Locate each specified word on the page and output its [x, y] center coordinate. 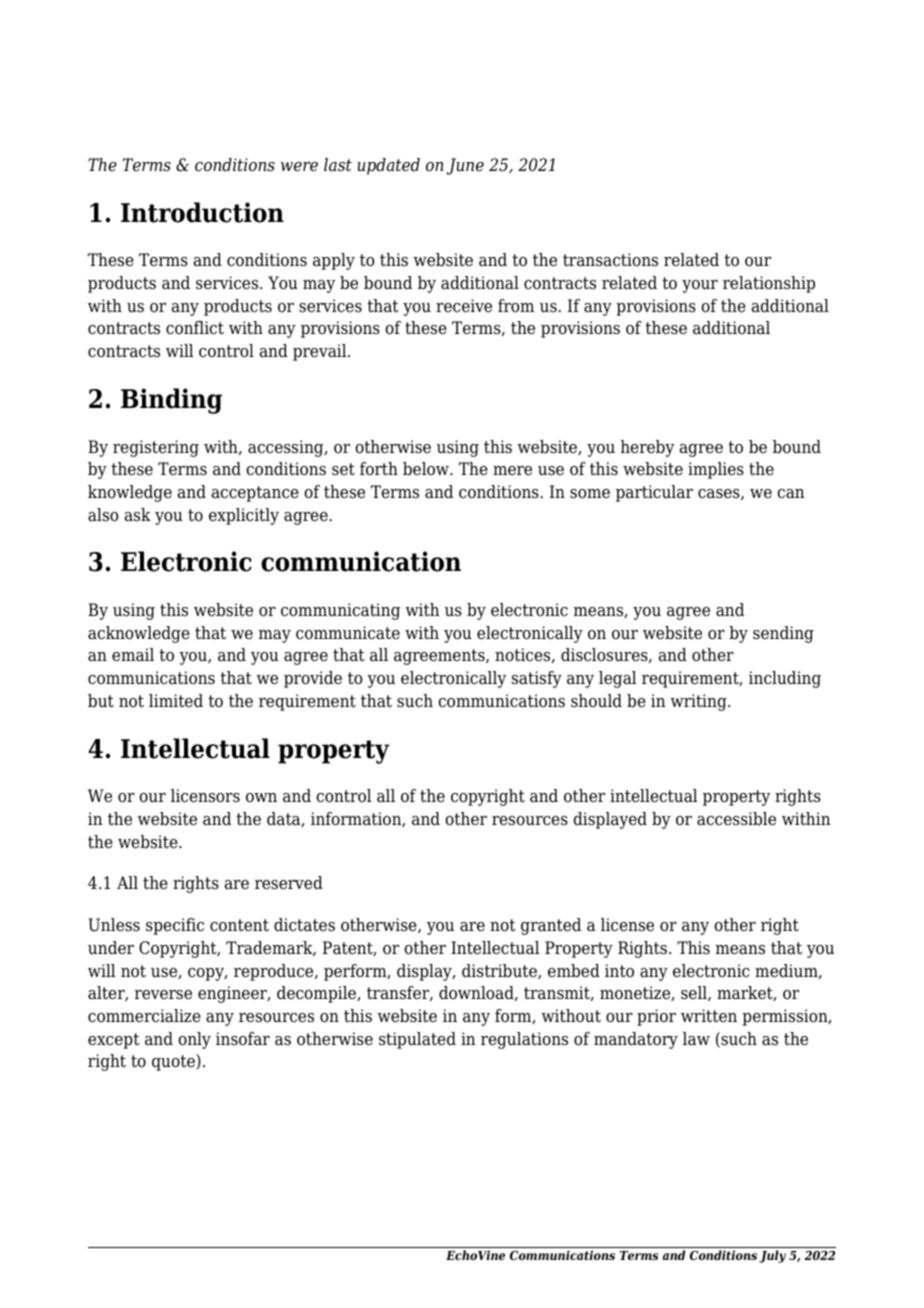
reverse [163, 995]
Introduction [202, 212]
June [465, 166]
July [772, 1256]
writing [699, 702]
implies [716, 470]
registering [156, 448]
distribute [500, 971]
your [700, 286]
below [427, 469]
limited [176, 701]
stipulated [417, 1040]
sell [695, 993]
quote [174, 1062]
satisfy [537, 679]
